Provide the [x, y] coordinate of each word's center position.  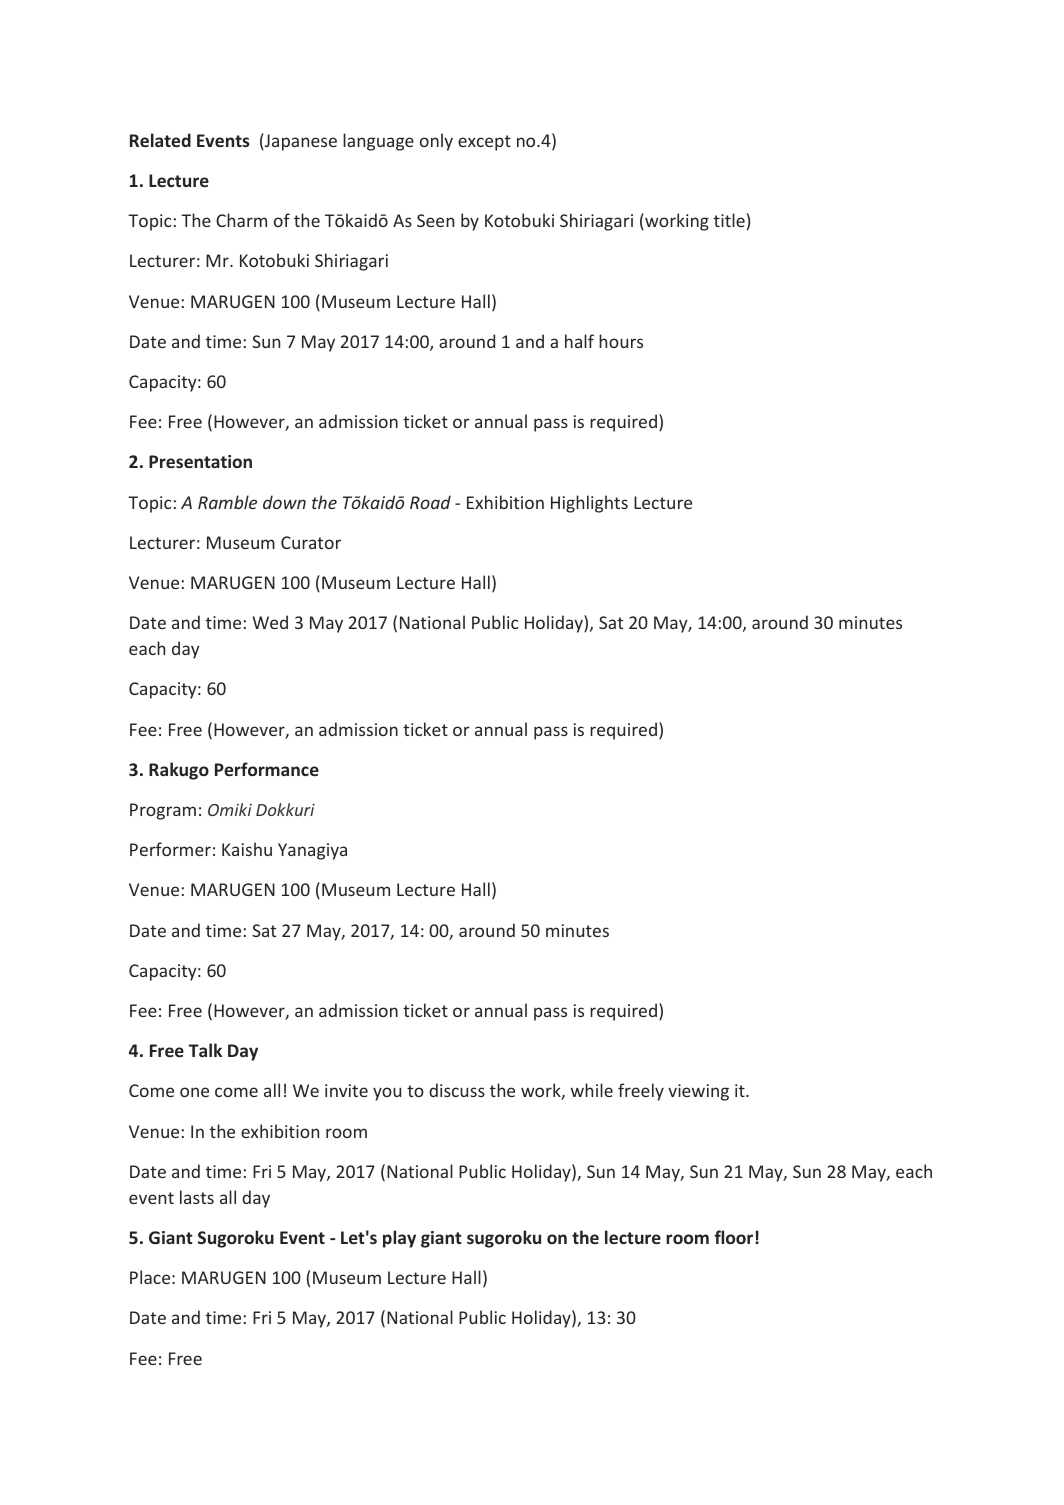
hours [621, 341]
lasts [197, 1197]
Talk [205, 1050]
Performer [170, 849]
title [729, 220]
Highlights [589, 504]
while [592, 1090]
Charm [241, 220]
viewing [698, 1092]
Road [430, 502]
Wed [270, 622]
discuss [457, 1090]
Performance [267, 769]
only [436, 142]
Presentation [200, 461]
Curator [311, 542]
